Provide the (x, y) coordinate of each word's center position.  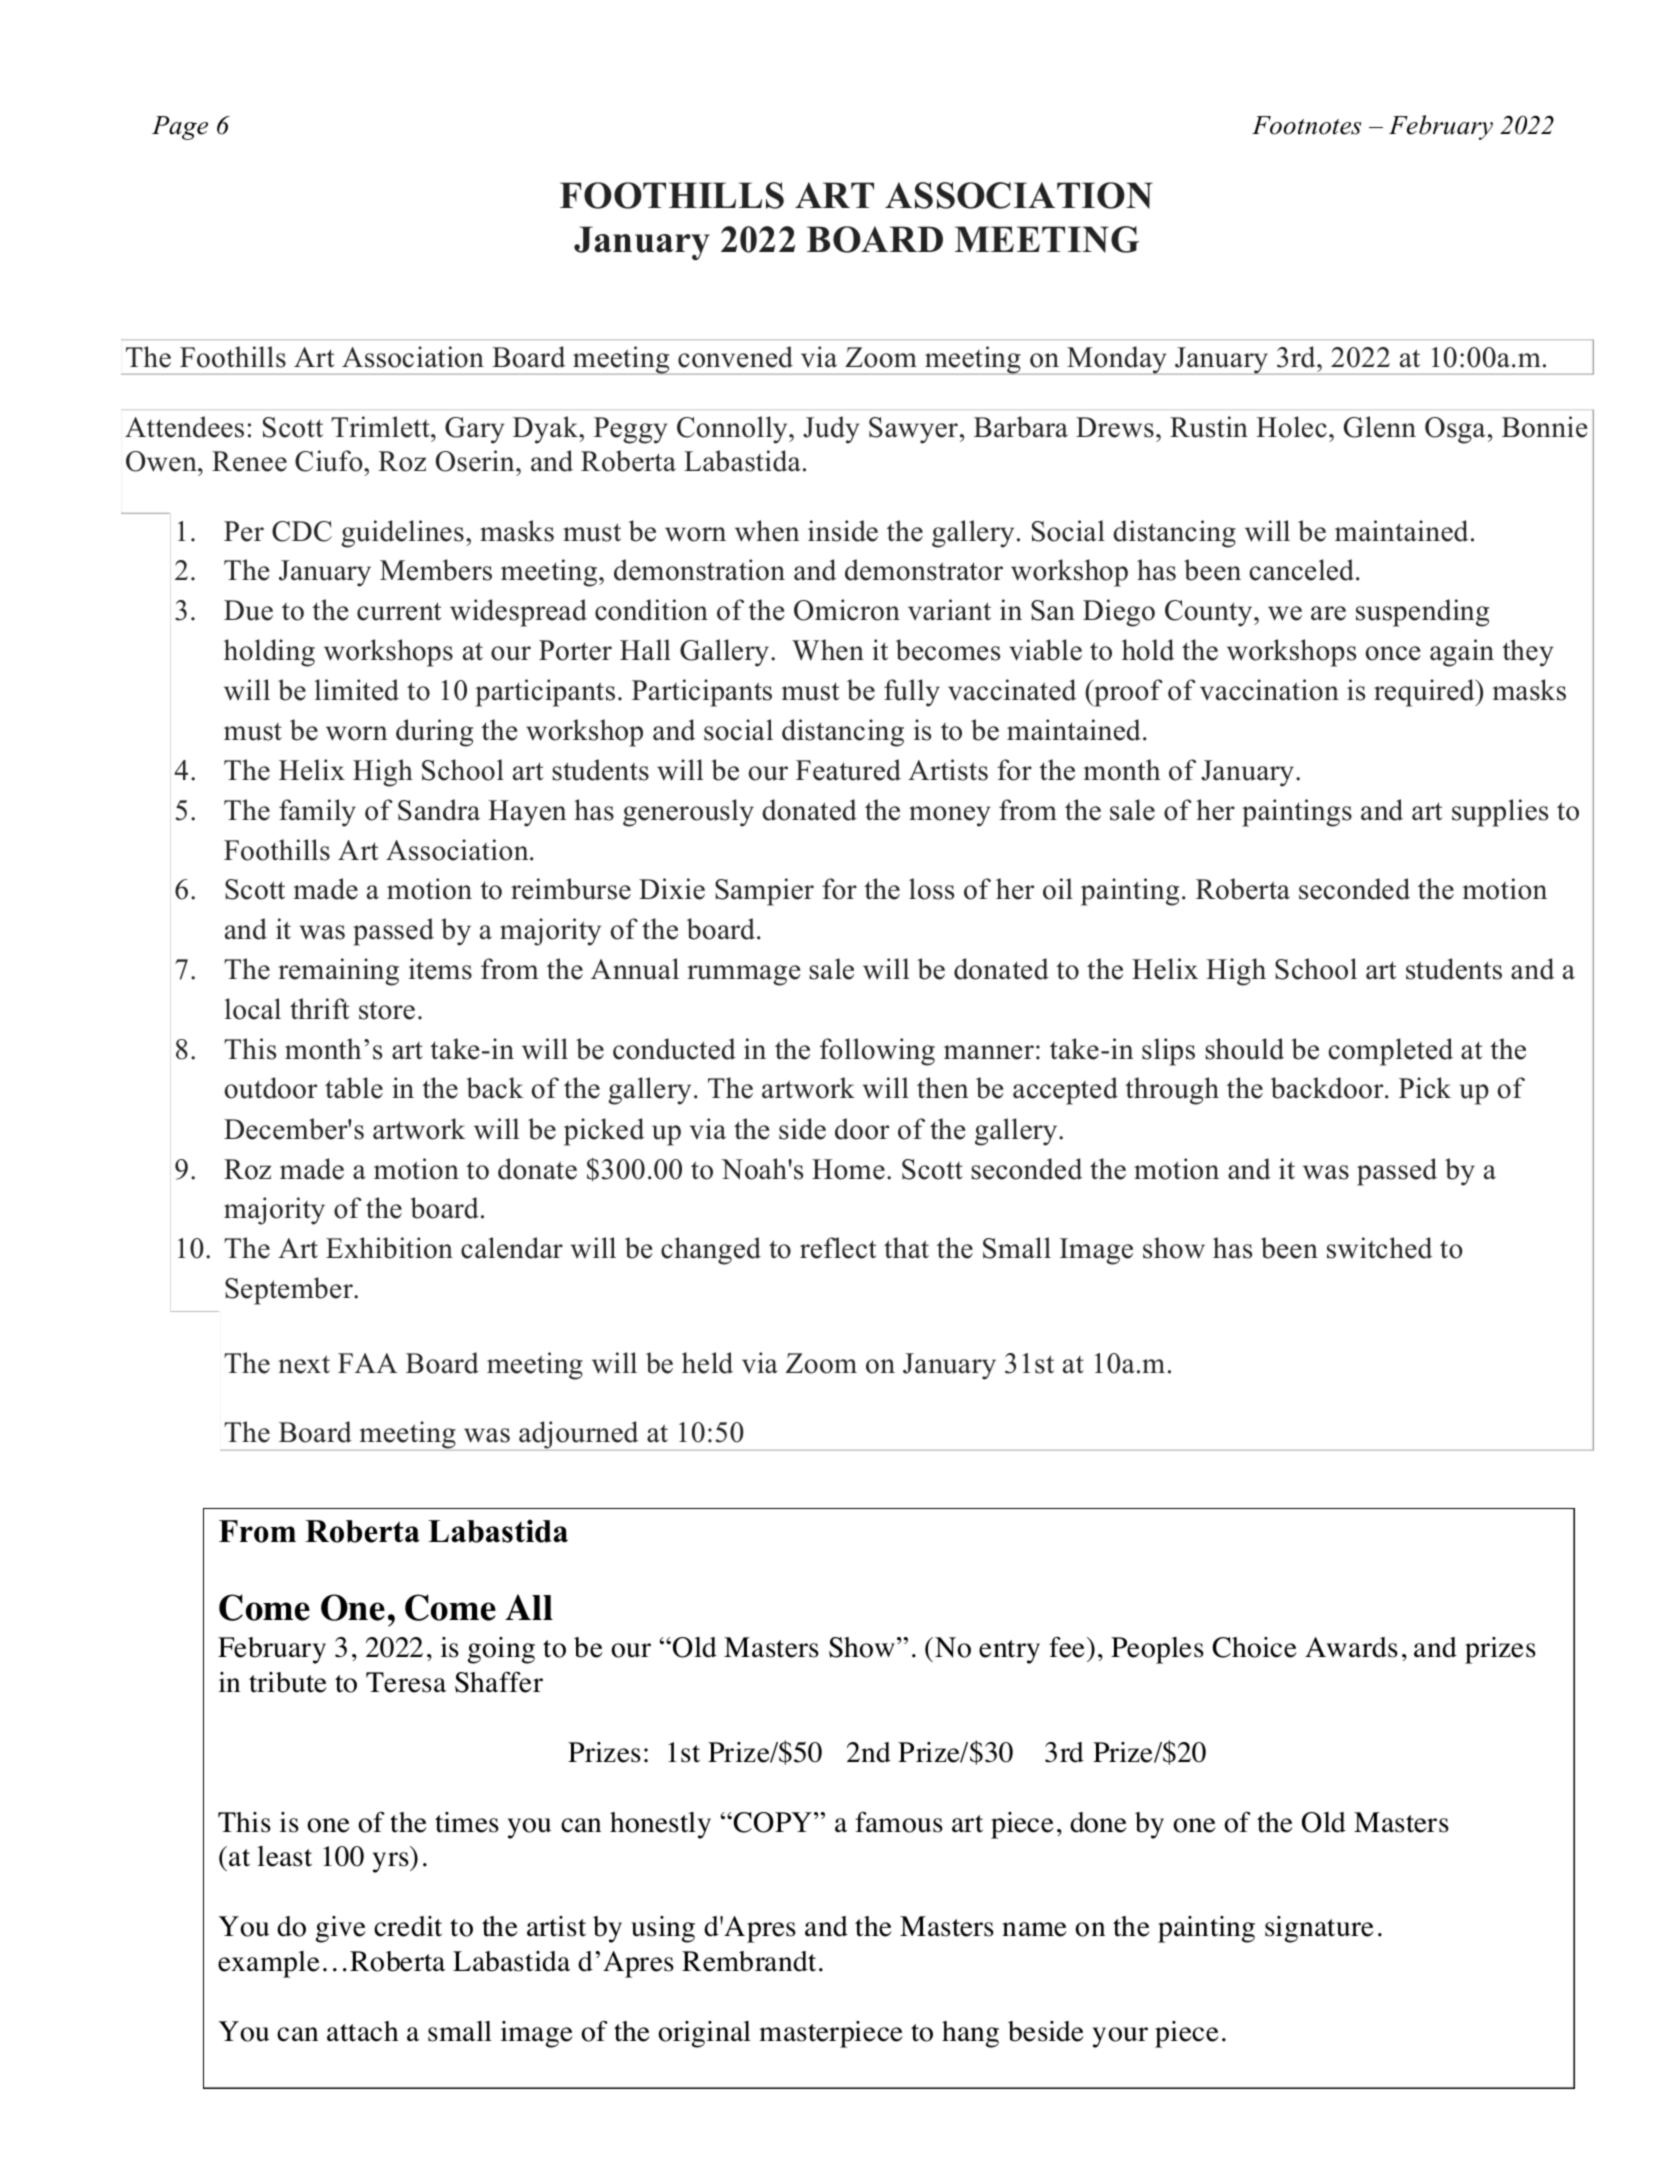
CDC (302, 531)
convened (735, 357)
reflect (838, 1248)
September (290, 1291)
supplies (1500, 813)
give (341, 1929)
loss (931, 889)
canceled (1302, 570)
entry (1009, 1652)
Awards (1351, 1647)
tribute (288, 1682)
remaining (338, 972)
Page (180, 128)
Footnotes (1306, 125)
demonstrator (924, 570)
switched (1379, 1248)
